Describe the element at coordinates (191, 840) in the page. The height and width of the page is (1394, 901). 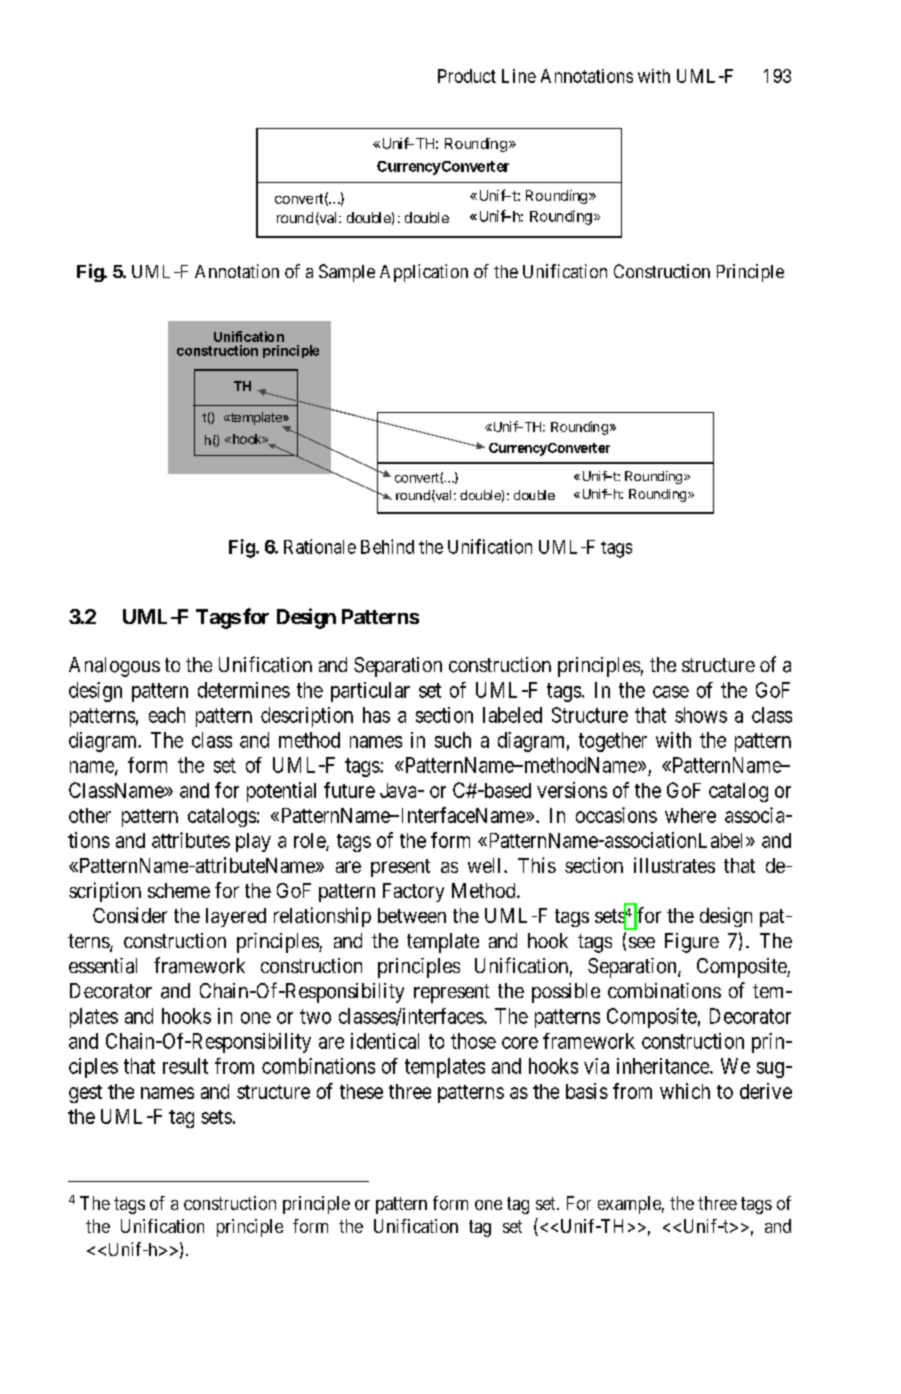
I see `attributes` at that location.
